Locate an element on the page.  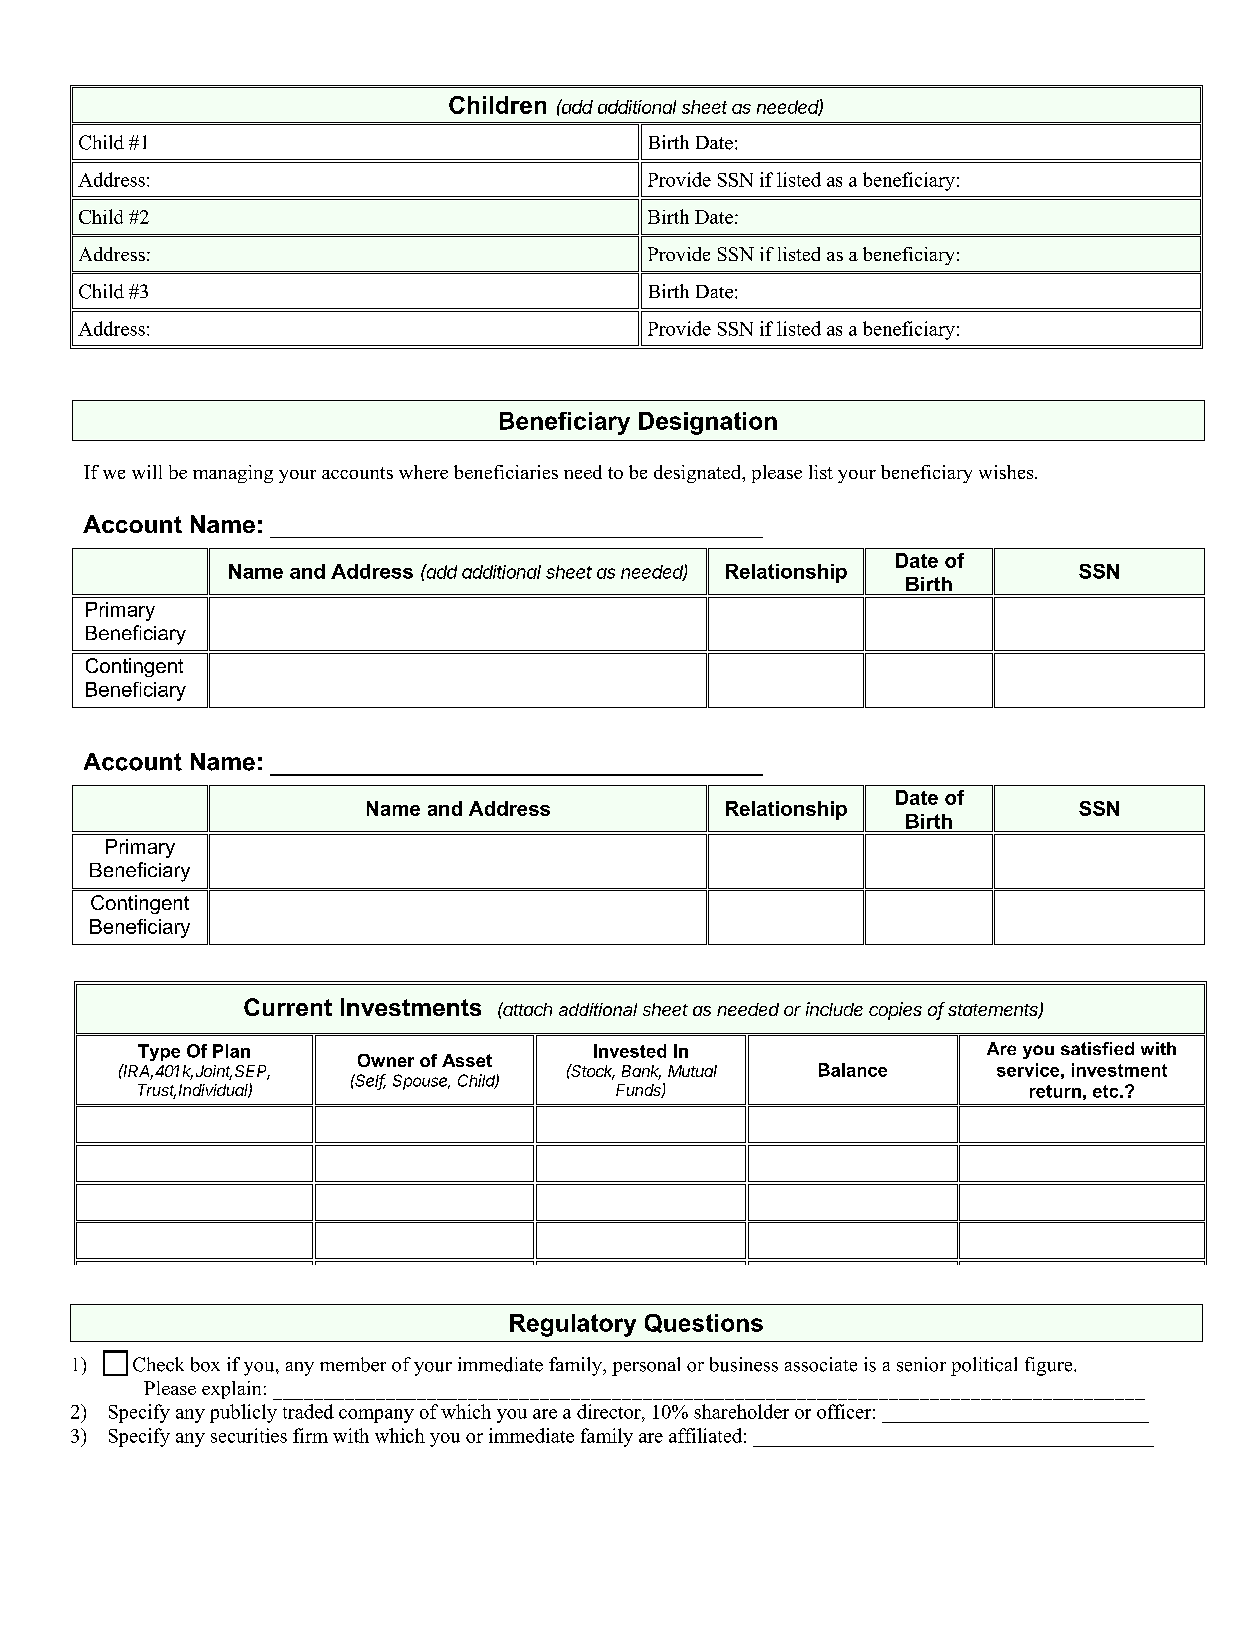
managing is located at coordinates (233, 474).
